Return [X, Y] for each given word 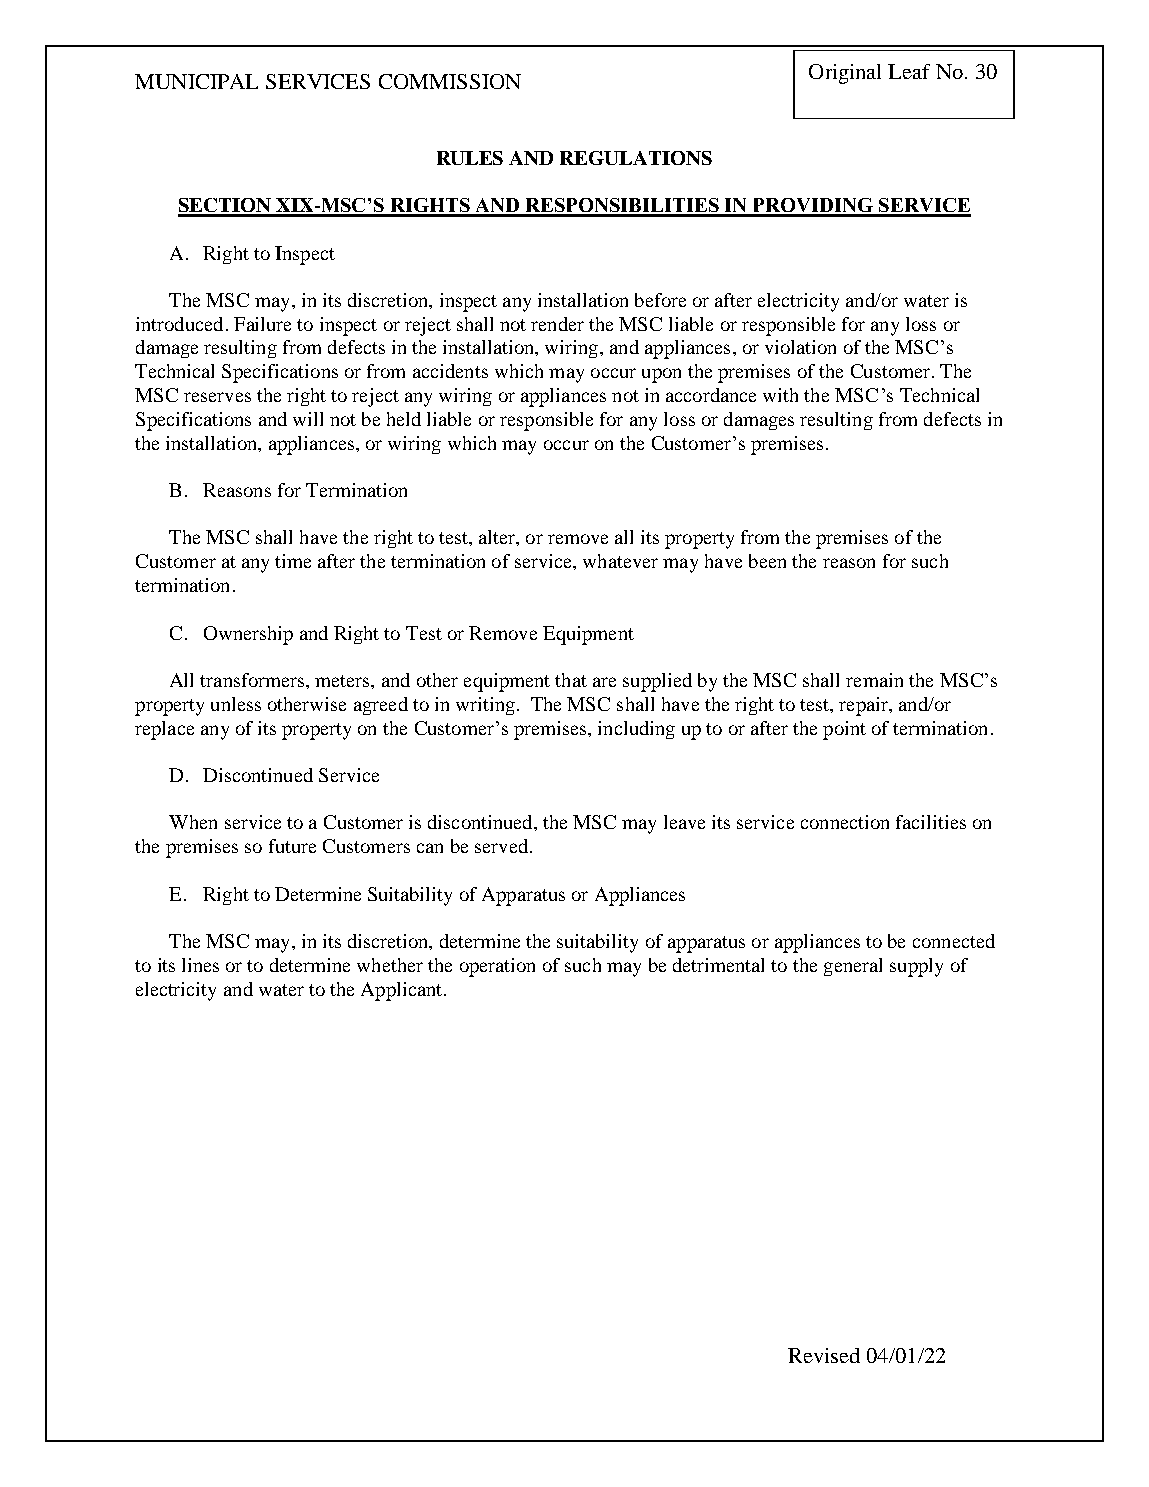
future [292, 846]
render [557, 324]
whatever [620, 561]
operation [497, 967]
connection [845, 822]
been [767, 561]
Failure [262, 324]
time [293, 561]
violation [800, 347]
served [503, 846]
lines [200, 965]
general [853, 967]
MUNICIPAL [196, 81]
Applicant [403, 991]
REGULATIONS [636, 158]
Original [845, 74]
